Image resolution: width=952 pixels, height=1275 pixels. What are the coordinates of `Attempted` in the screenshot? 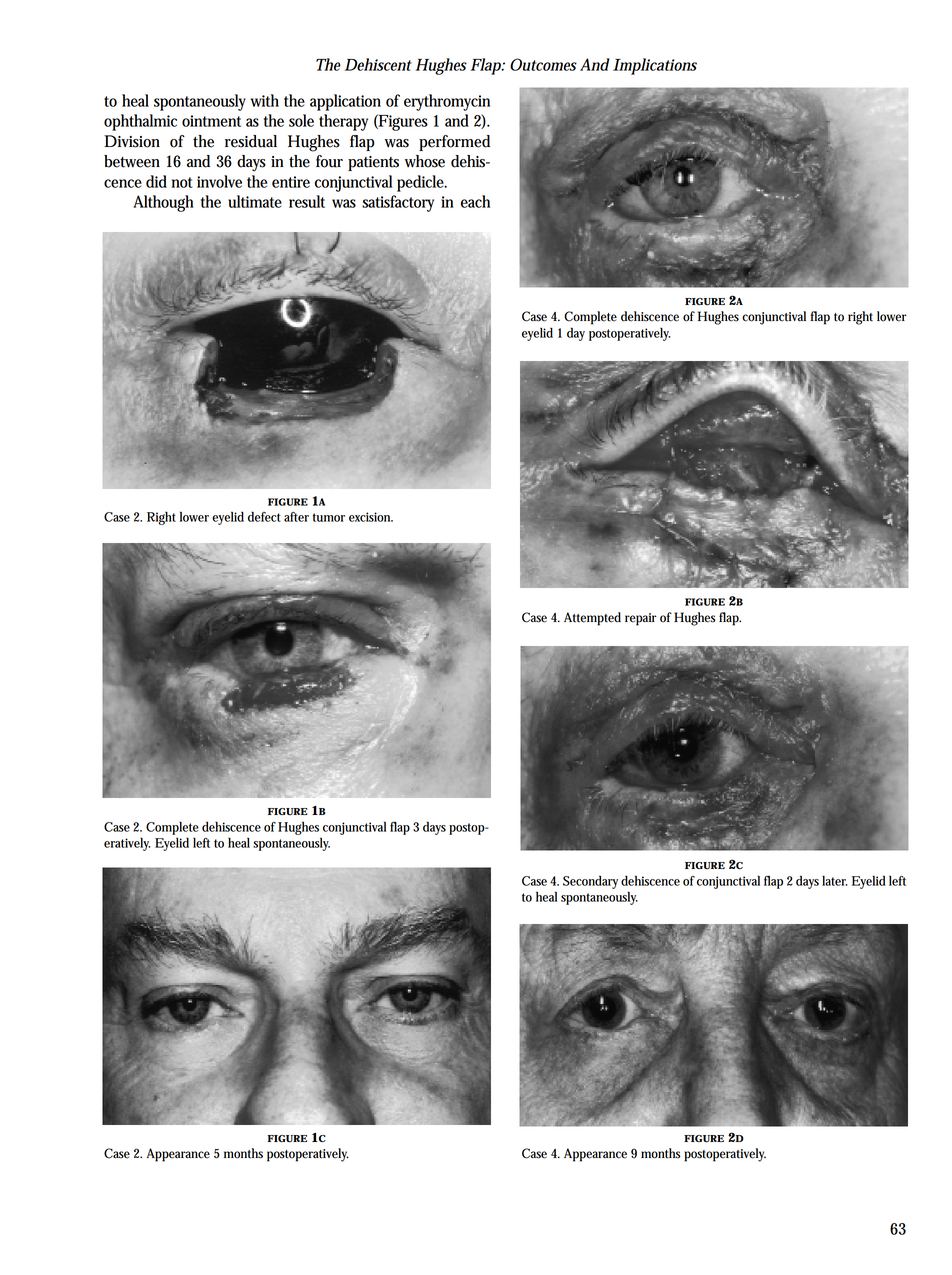 It's located at (592, 619).
